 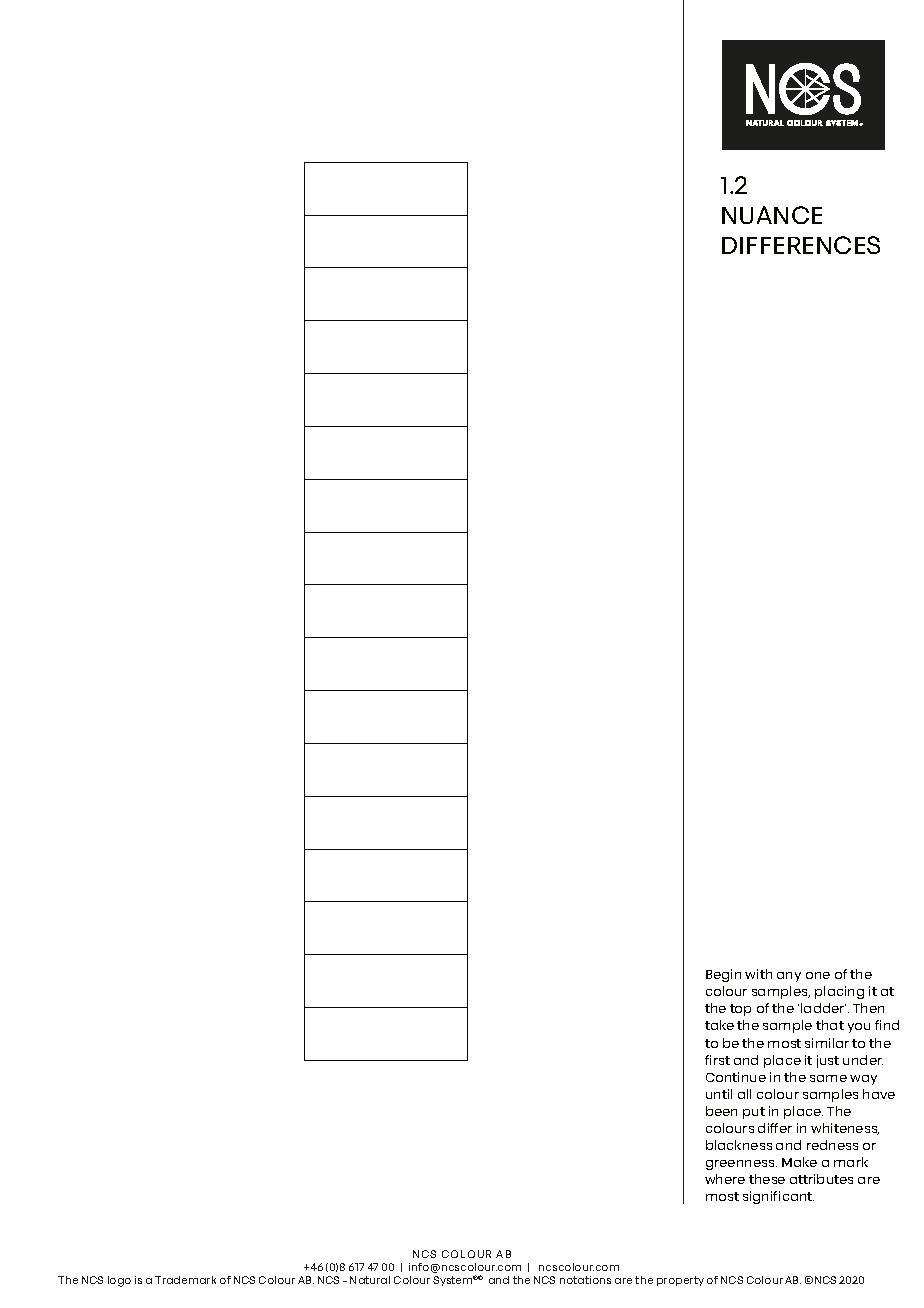 I want to click on top, so click(x=740, y=1010).
